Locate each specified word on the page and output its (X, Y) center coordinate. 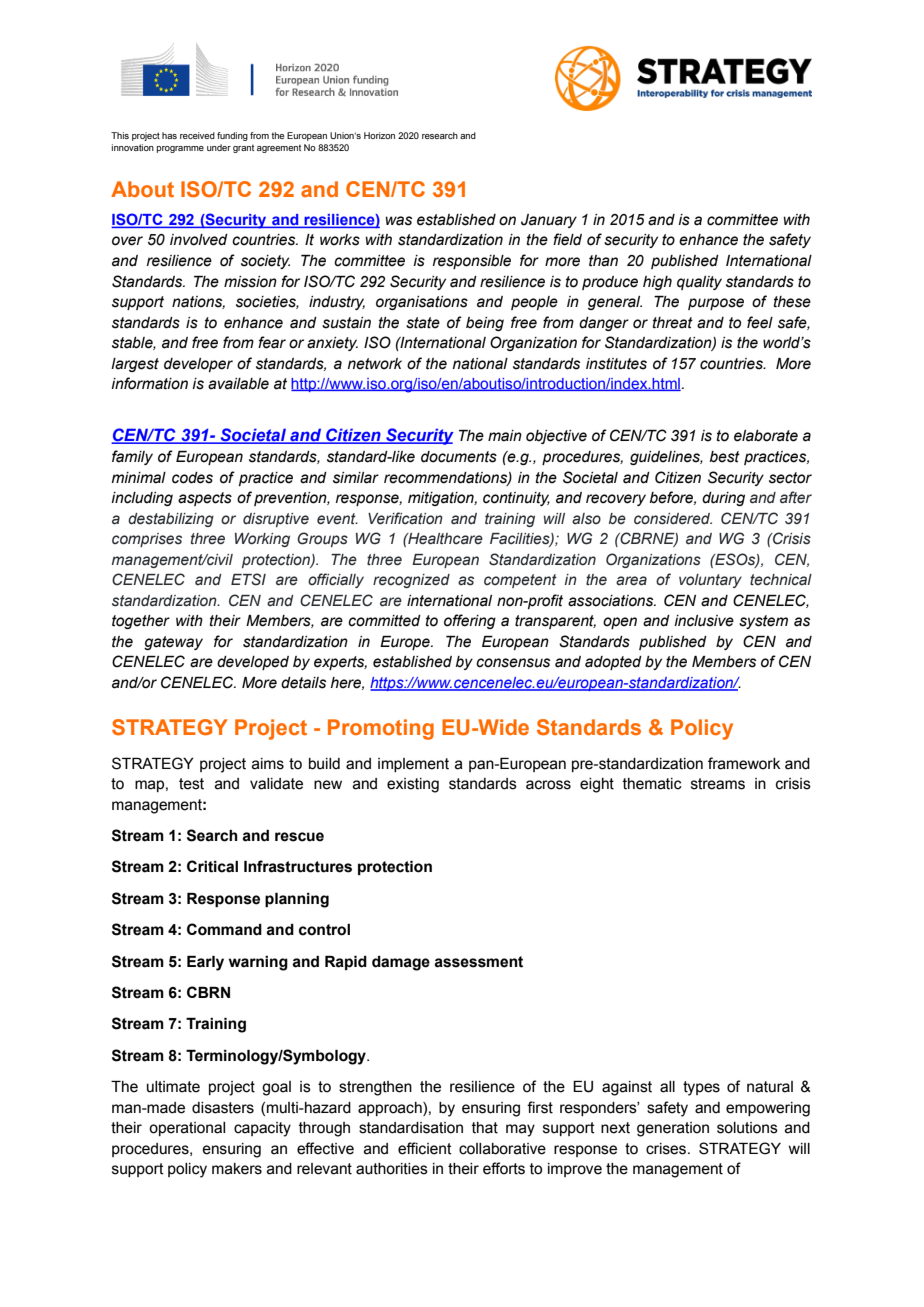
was (399, 221)
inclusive (704, 621)
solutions (747, 1128)
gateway (173, 643)
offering (470, 621)
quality (699, 283)
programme (180, 149)
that (485, 1128)
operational (187, 1129)
